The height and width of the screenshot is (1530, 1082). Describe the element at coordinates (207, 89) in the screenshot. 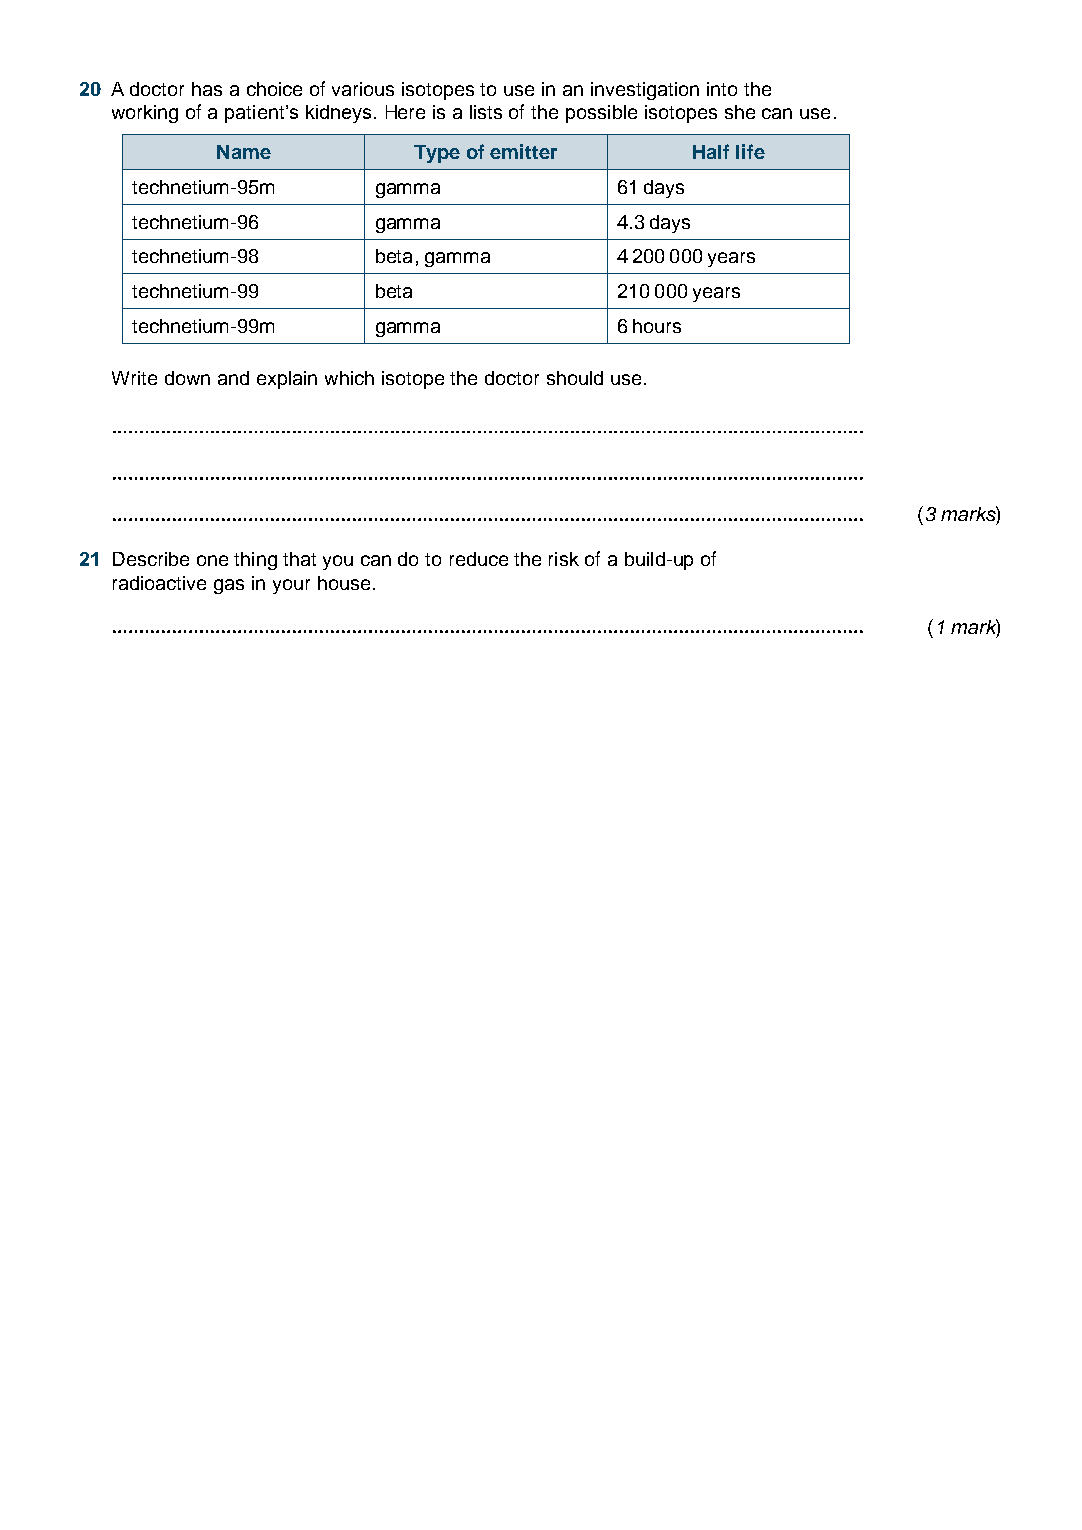

I see `has` at that location.
